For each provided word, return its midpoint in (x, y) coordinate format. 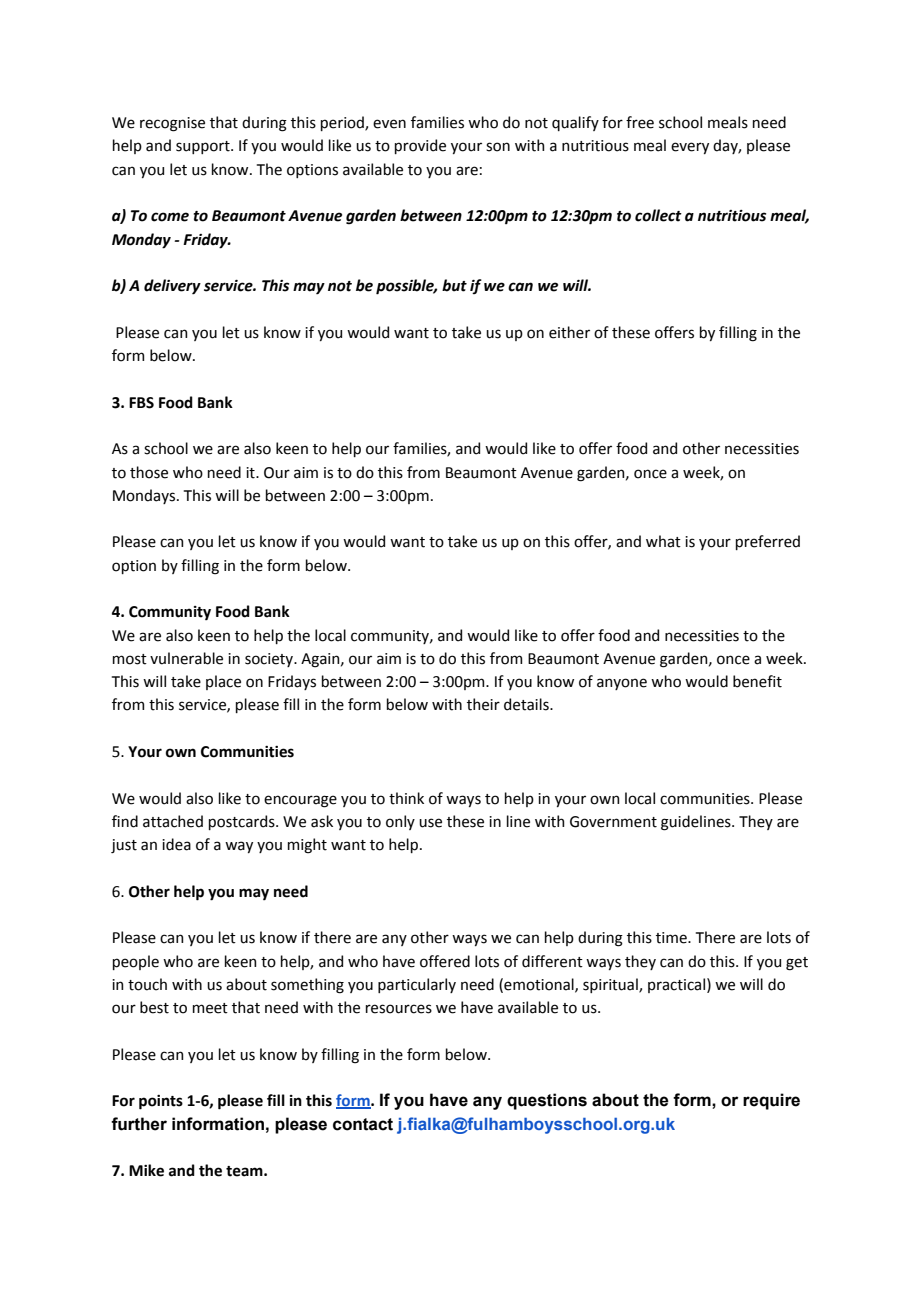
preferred (768, 542)
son (498, 147)
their (483, 704)
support (204, 147)
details (527, 704)
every (690, 148)
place (223, 682)
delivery (172, 287)
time (672, 938)
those (149, 472)
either (569, 332)
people (136, 962)
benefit (757, 681)
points (161, 1102)
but (454, 285)
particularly (417, 985)
